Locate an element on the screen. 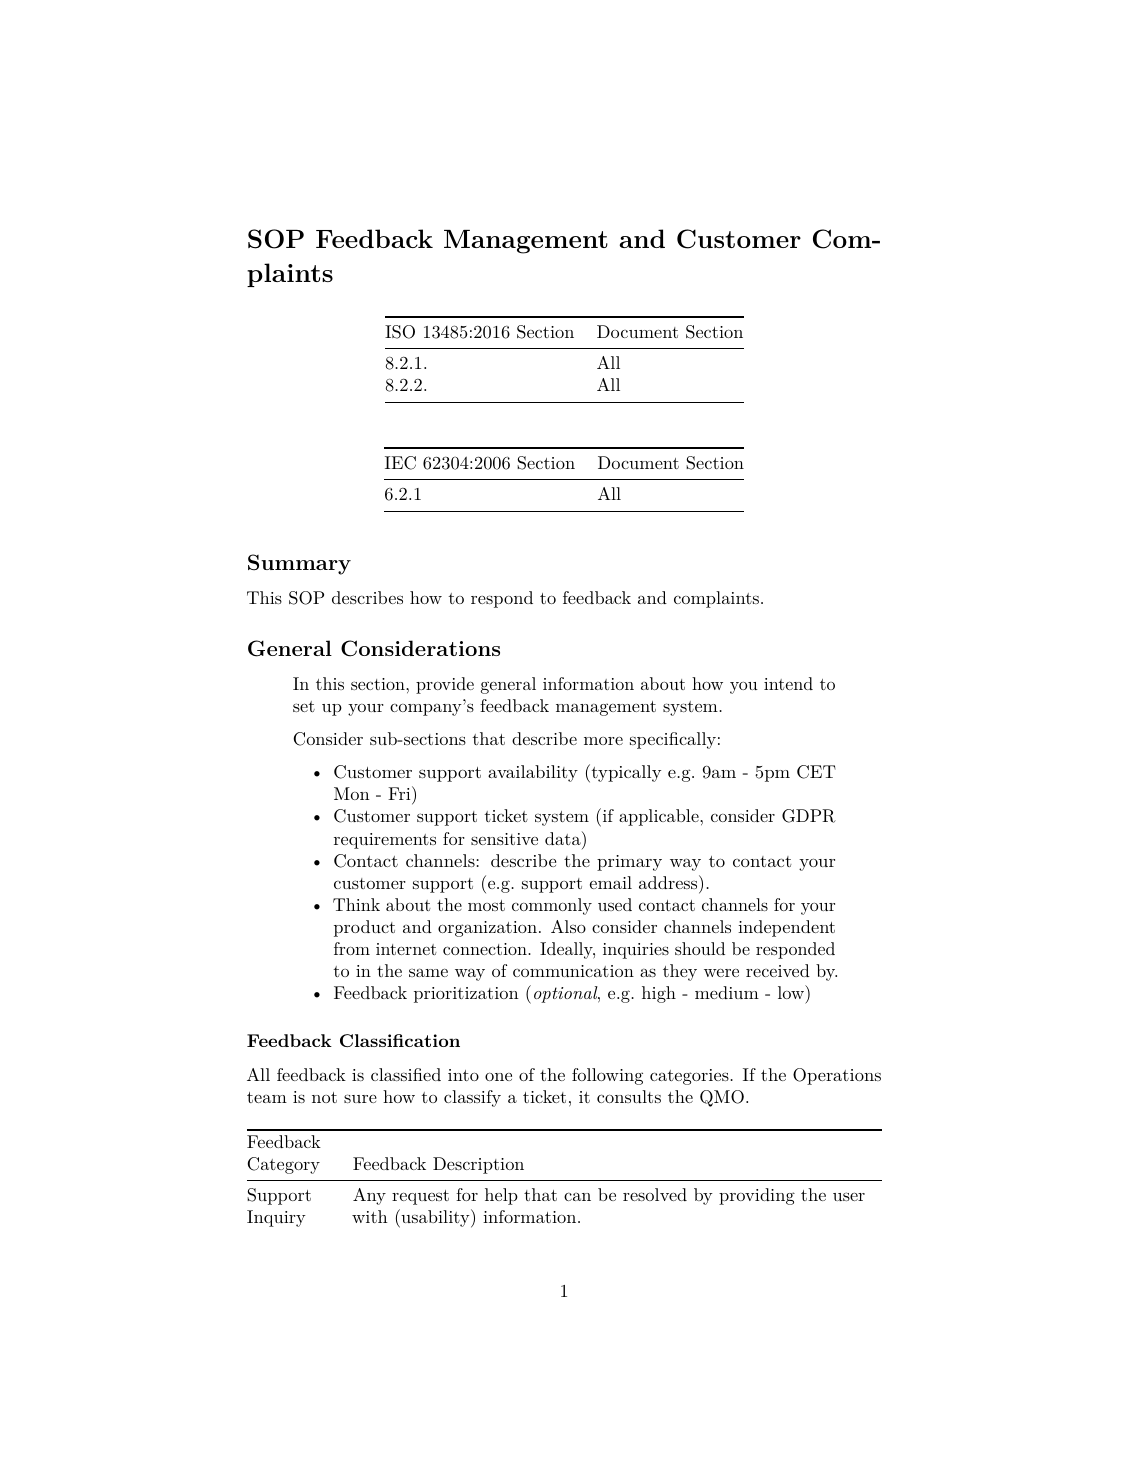 This screenshot has height=1463, width=1130. Summary is located at coordinates (299, 564).
